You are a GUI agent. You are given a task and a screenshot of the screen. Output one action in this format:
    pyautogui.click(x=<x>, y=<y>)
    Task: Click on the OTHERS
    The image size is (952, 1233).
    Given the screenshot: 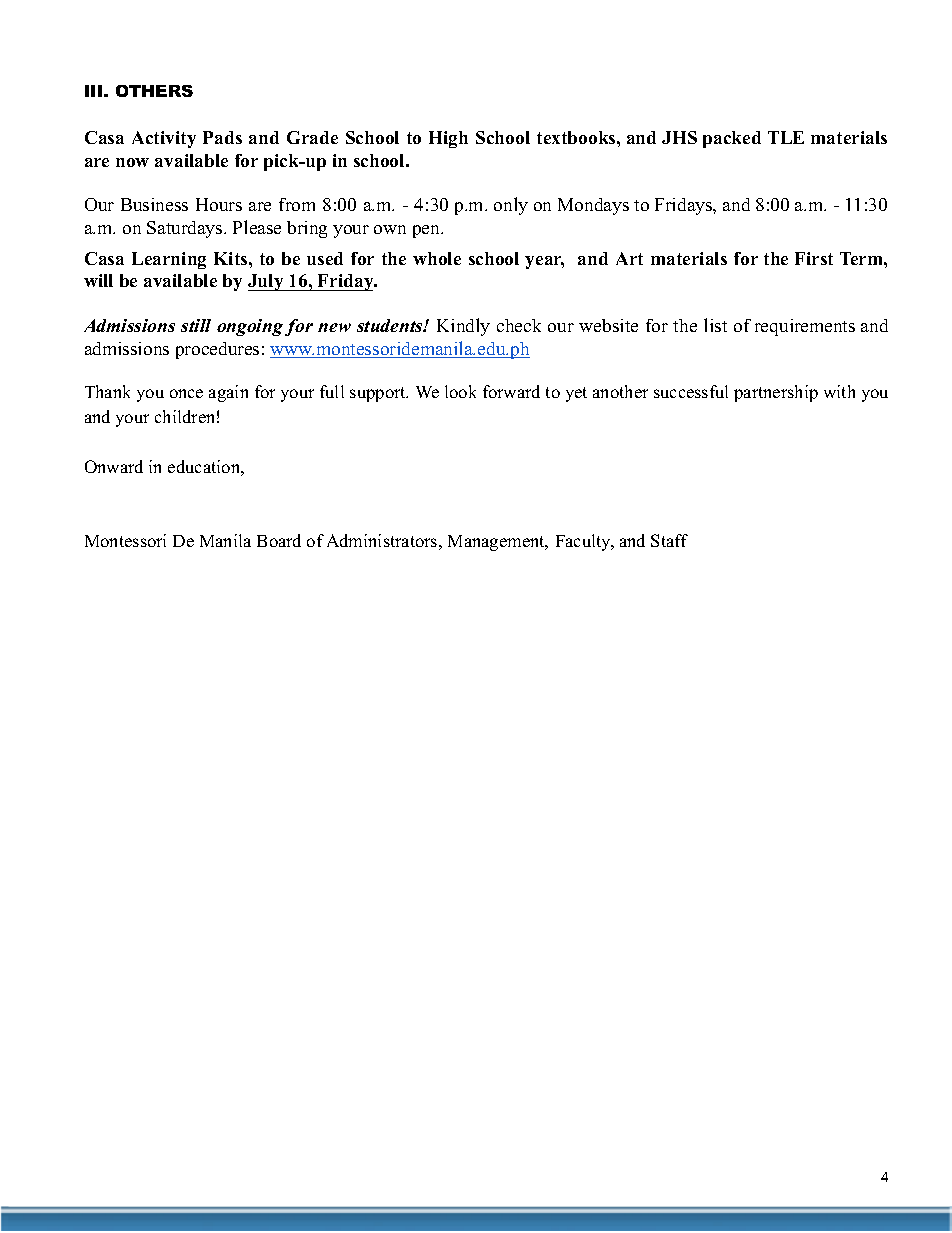 What is the action you would take?
    pyautogui.click(x=154, y=91)
